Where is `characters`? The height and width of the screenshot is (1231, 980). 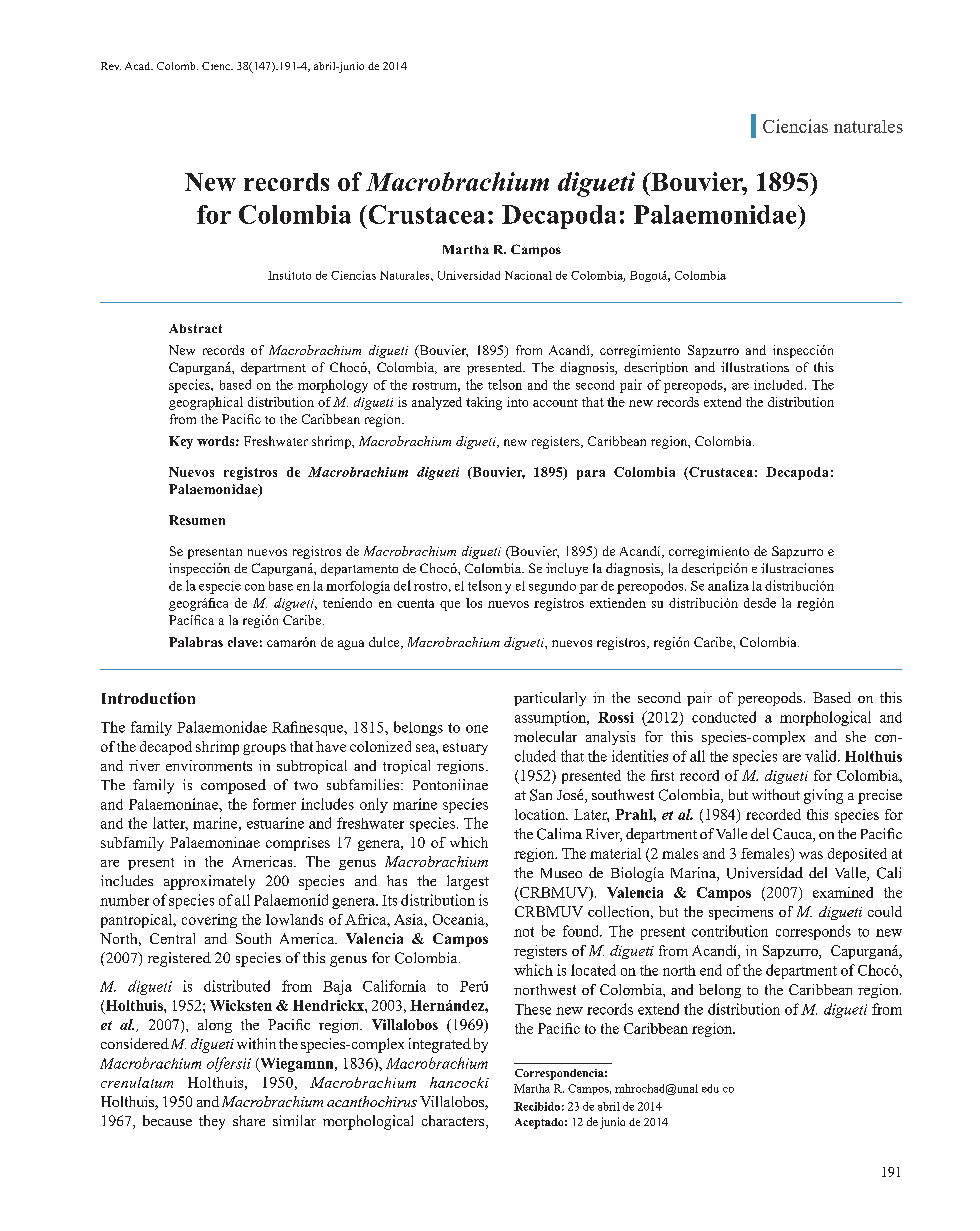
characters is located at coordinates (454, 1122).
